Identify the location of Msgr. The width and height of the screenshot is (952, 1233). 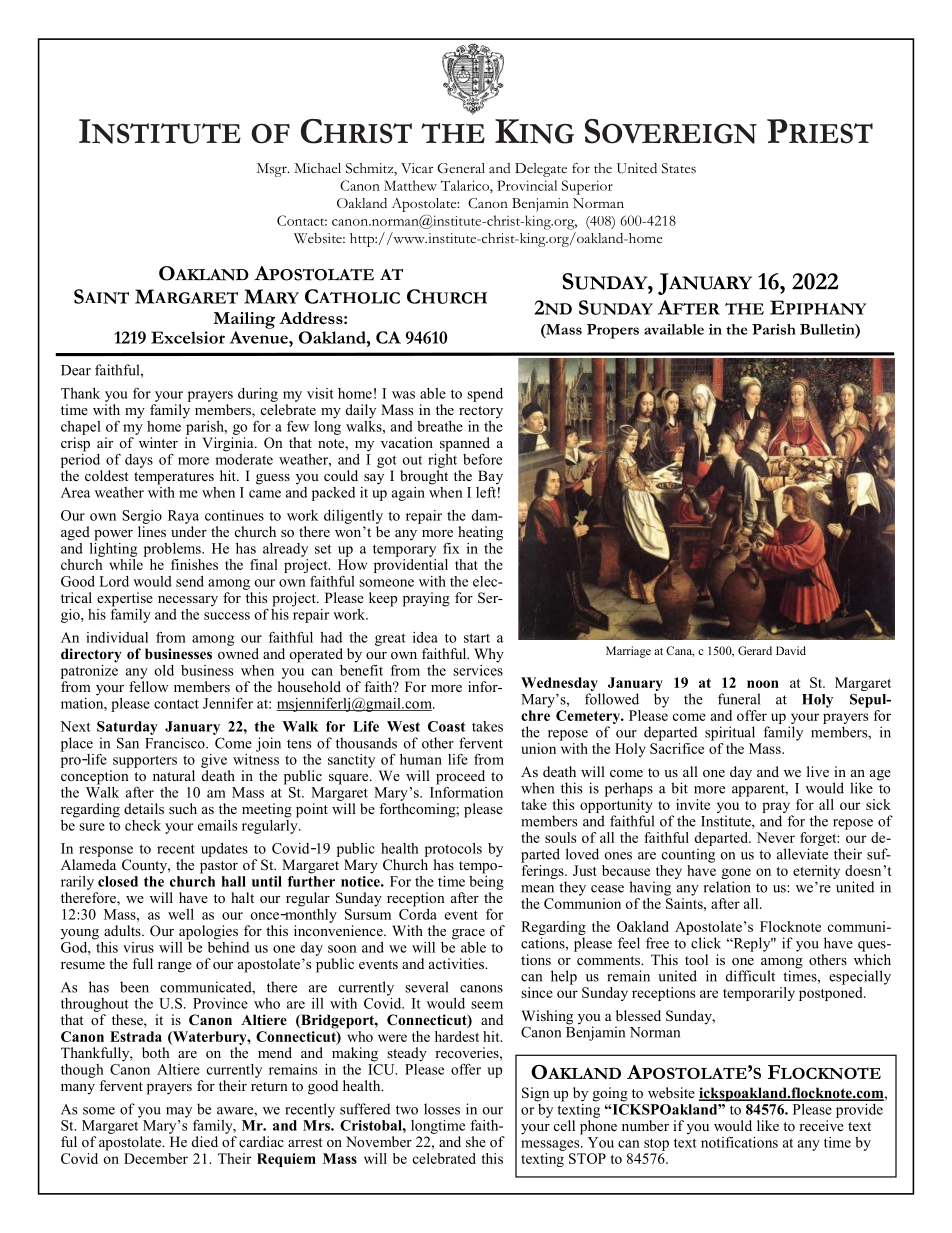
(273, 170).
